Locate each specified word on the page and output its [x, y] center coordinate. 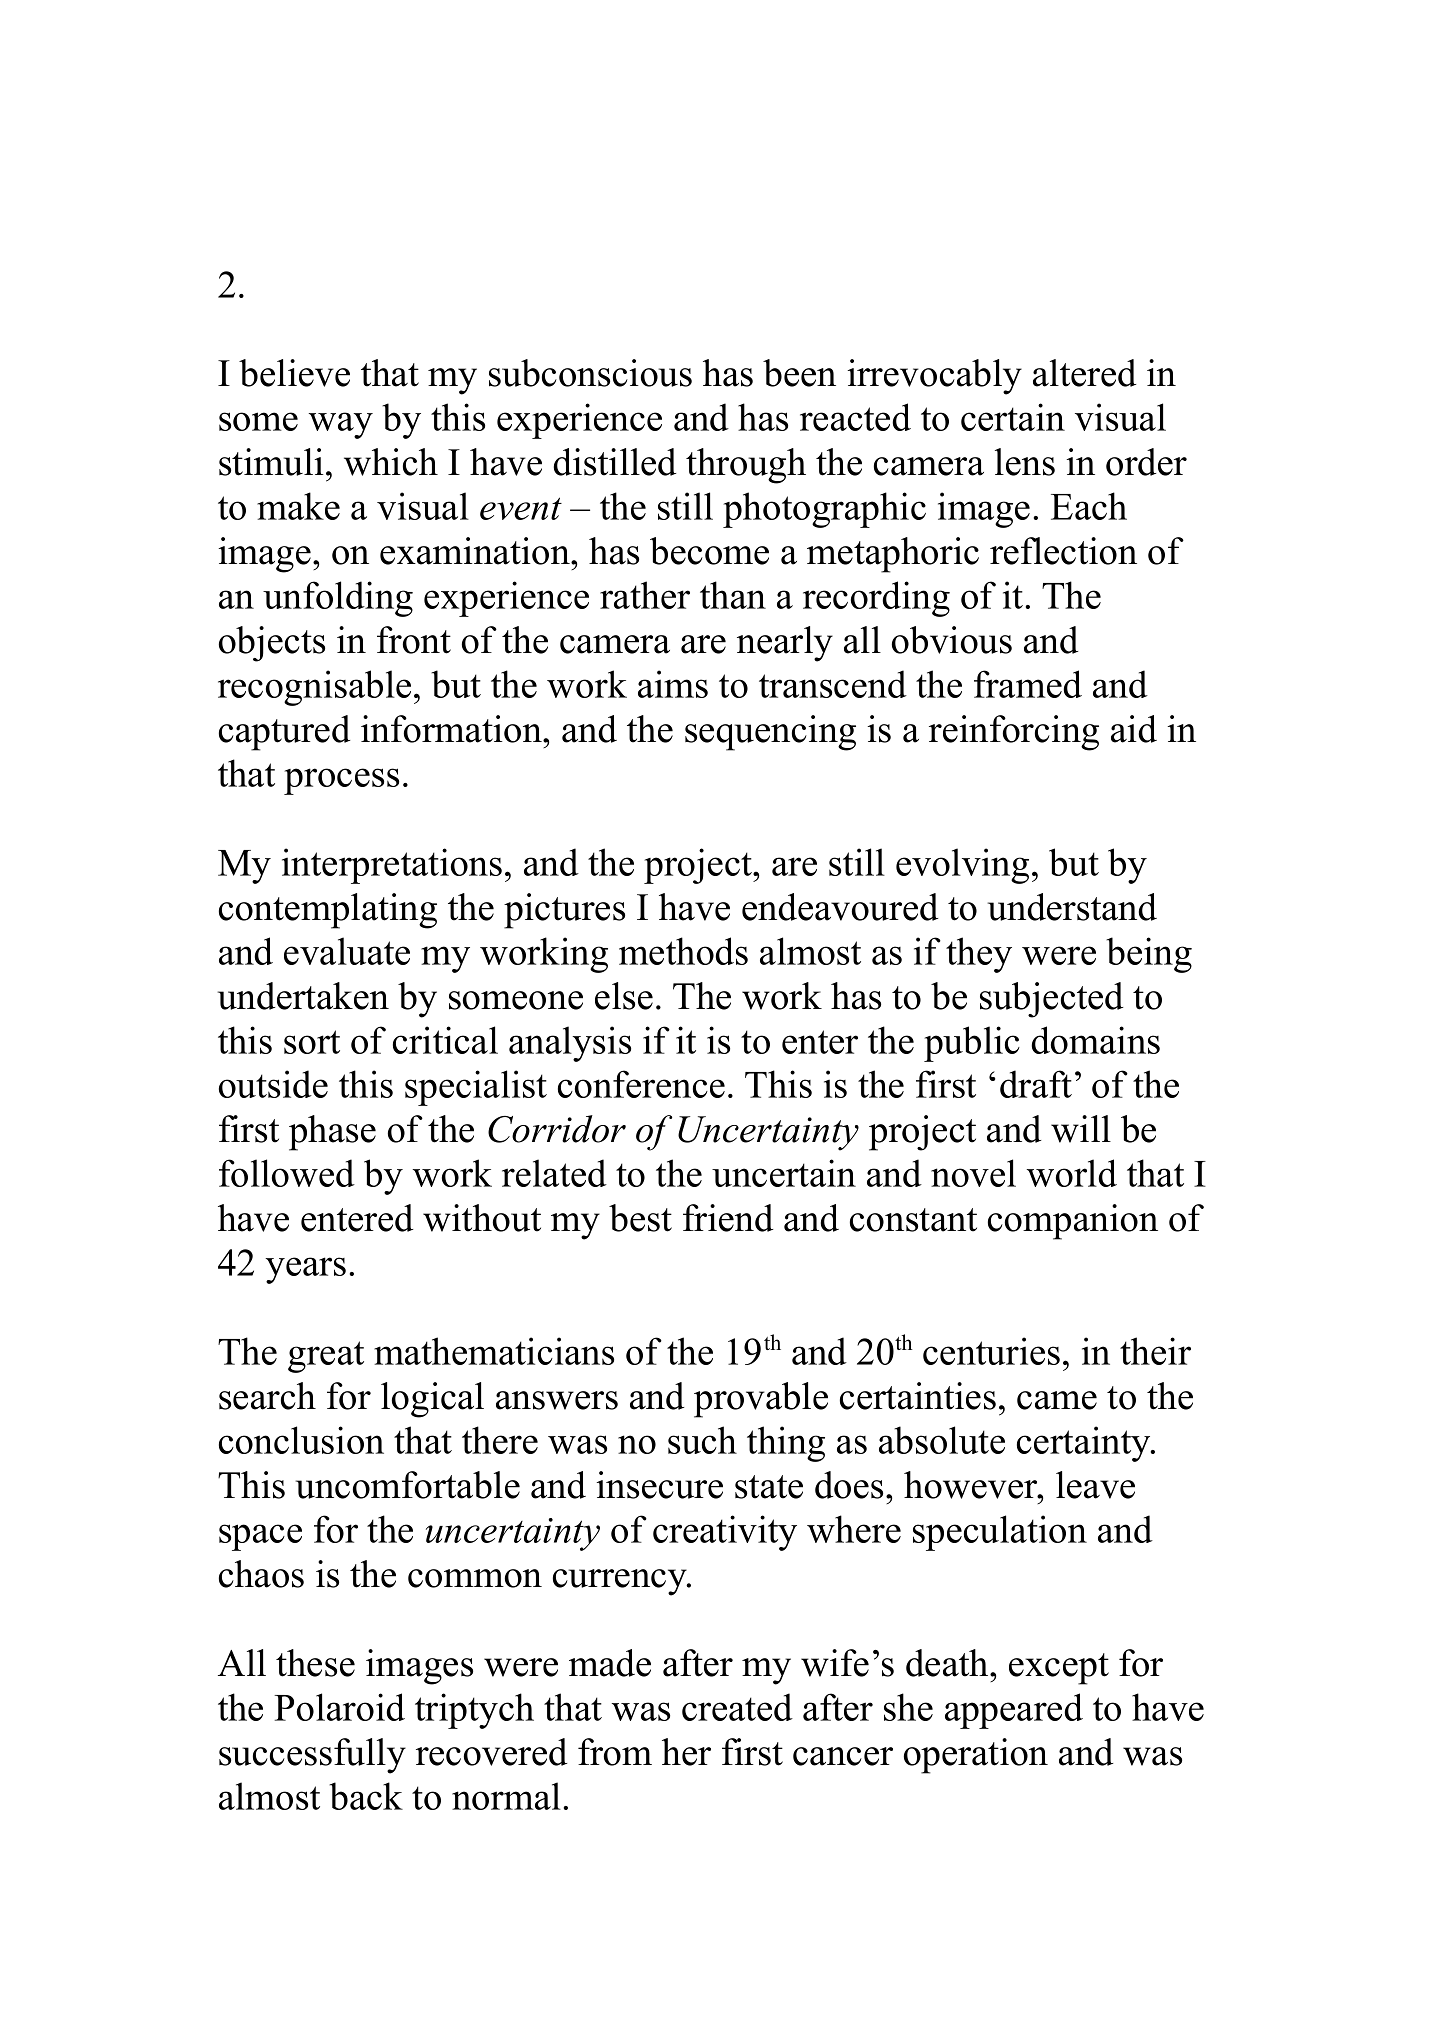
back [366, 1796]
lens [1025, 462]
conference [641, 1084]
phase [332, 1133]
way [341, 425]
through [746, 466]
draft [1036, 1084]
